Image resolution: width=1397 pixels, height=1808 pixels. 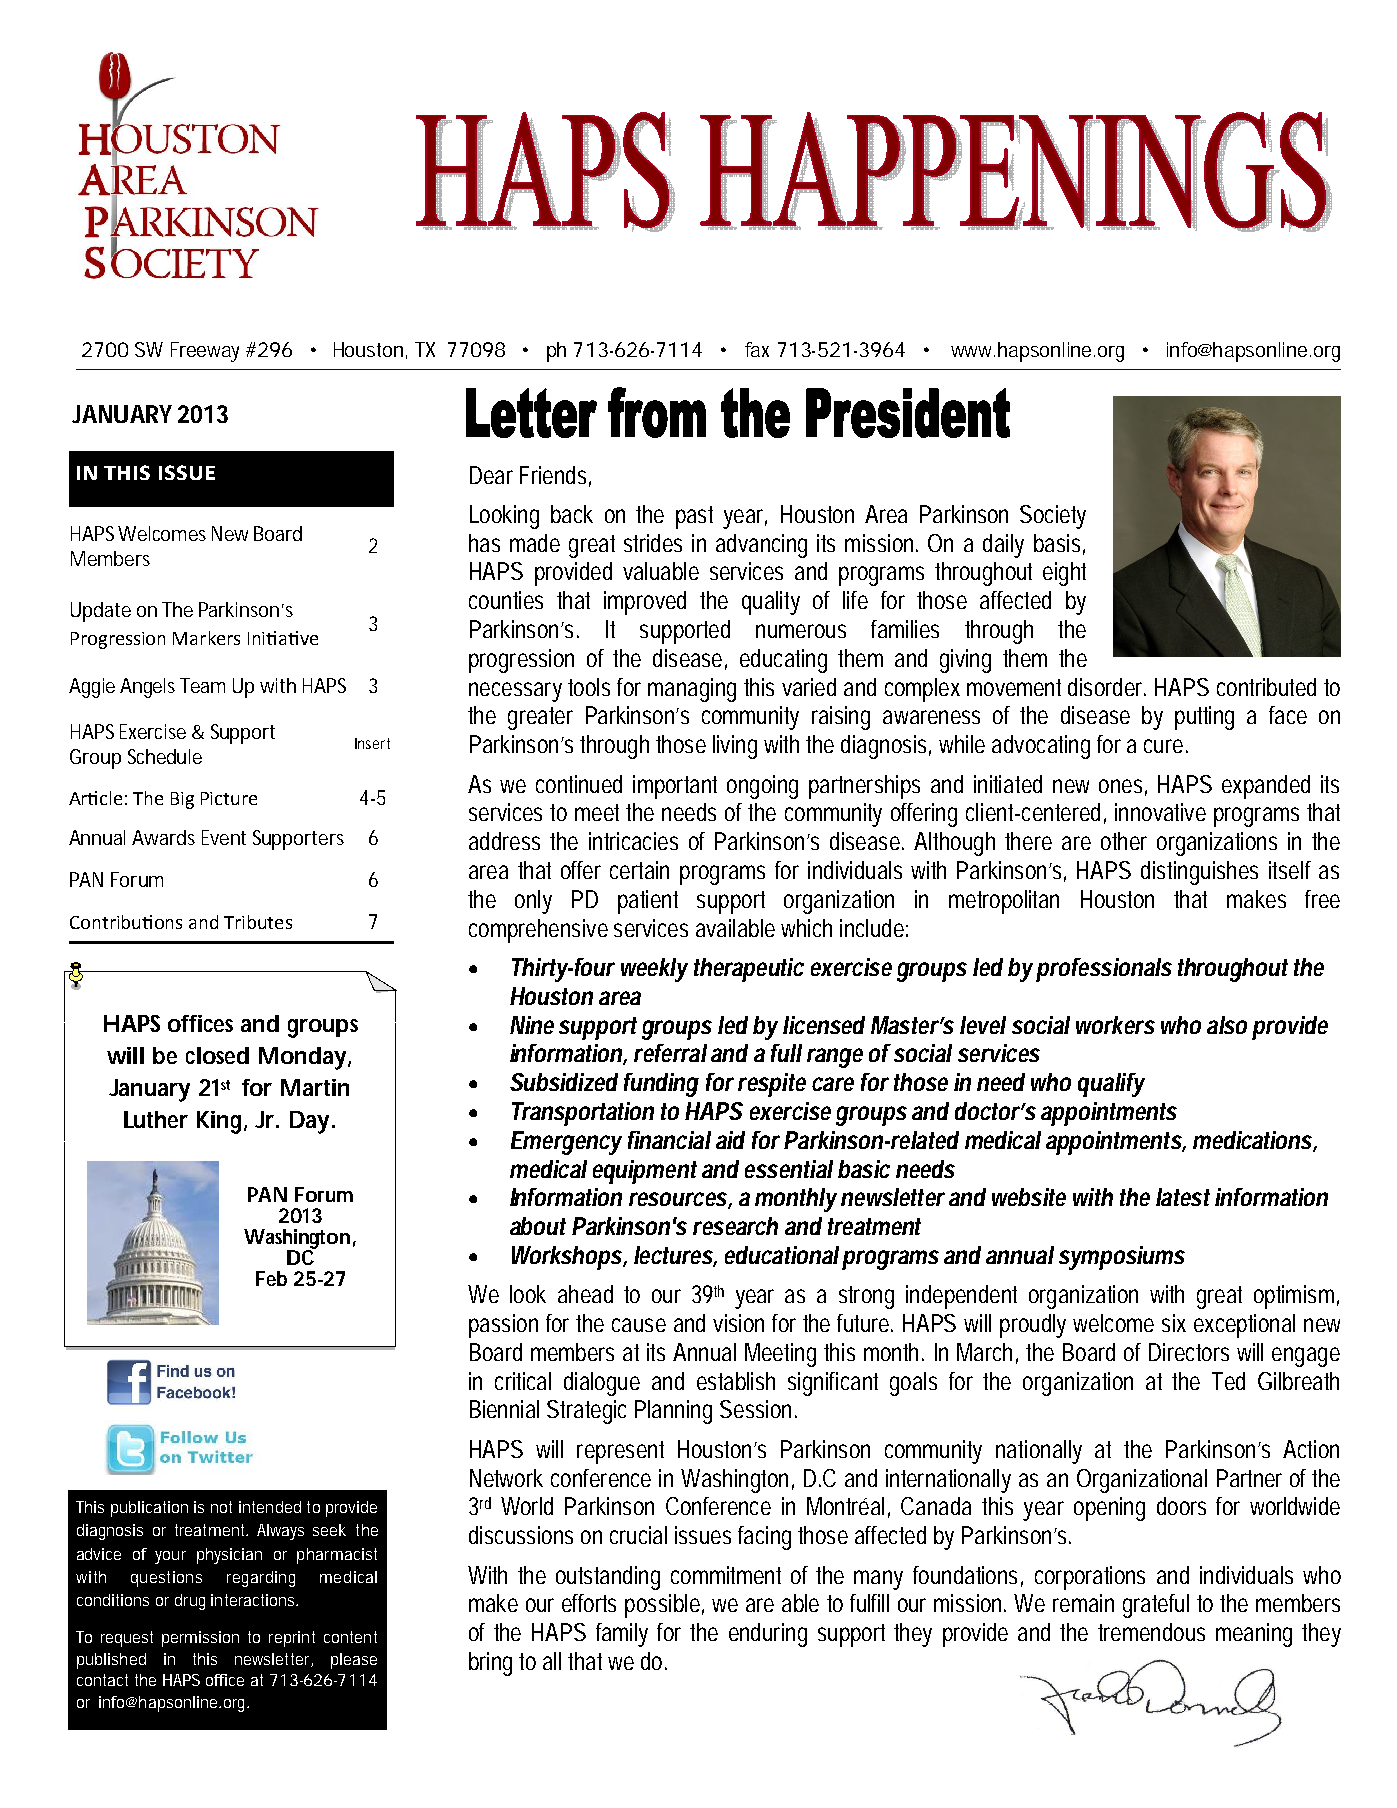 I want to click on establish, so click(x=736, y=1381).
